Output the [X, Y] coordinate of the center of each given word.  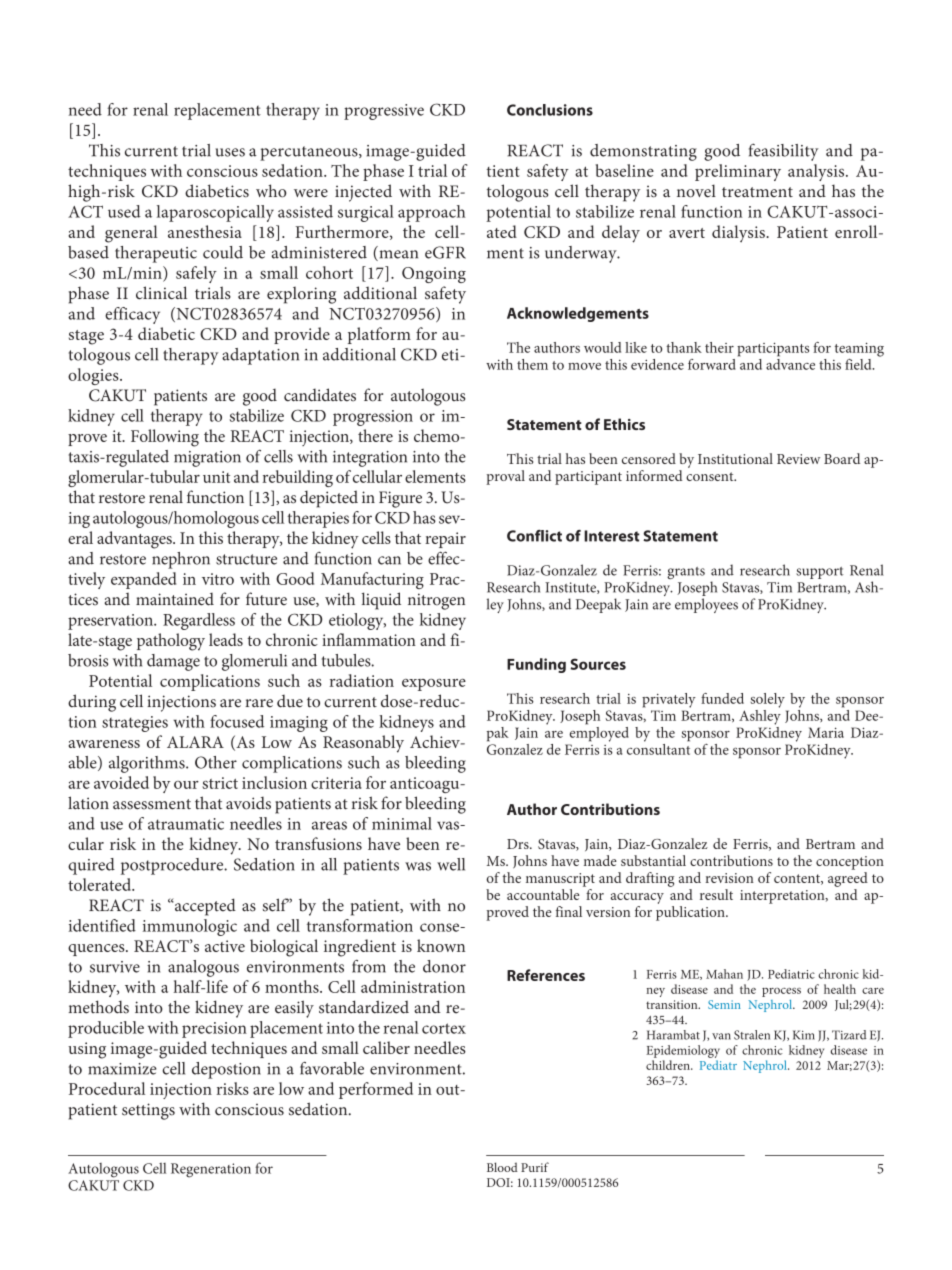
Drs [519, 844]
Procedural [107, 1088]
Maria [826, 732]
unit [216, 477]
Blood [502, 1167]
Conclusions [550, 110]
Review [798, 459]
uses [230, 152]
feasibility [784, 152]
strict [220, 783]
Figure [400, 499]
